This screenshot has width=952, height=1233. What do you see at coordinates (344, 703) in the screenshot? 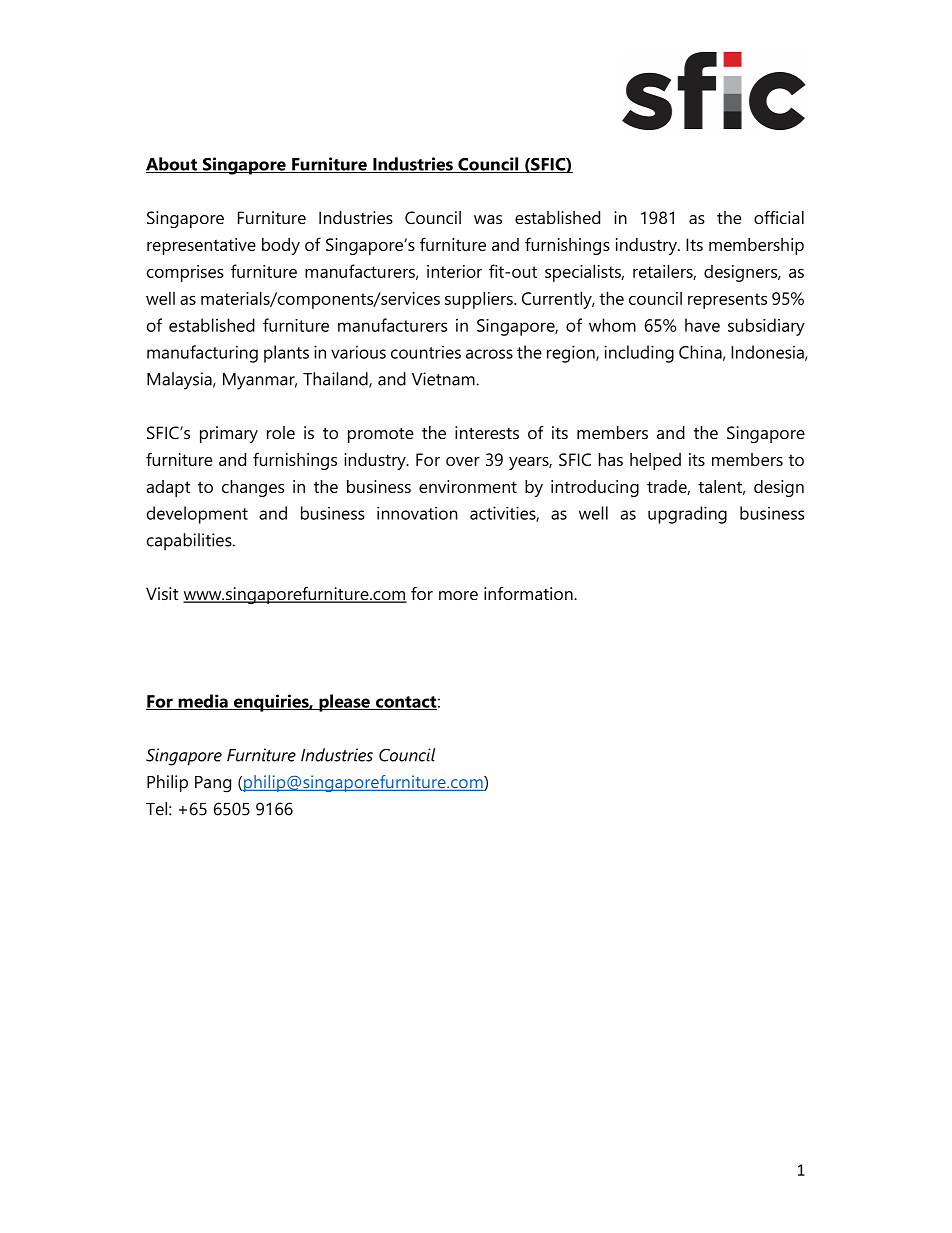
I see `please` at bounding box center [344, 703].
